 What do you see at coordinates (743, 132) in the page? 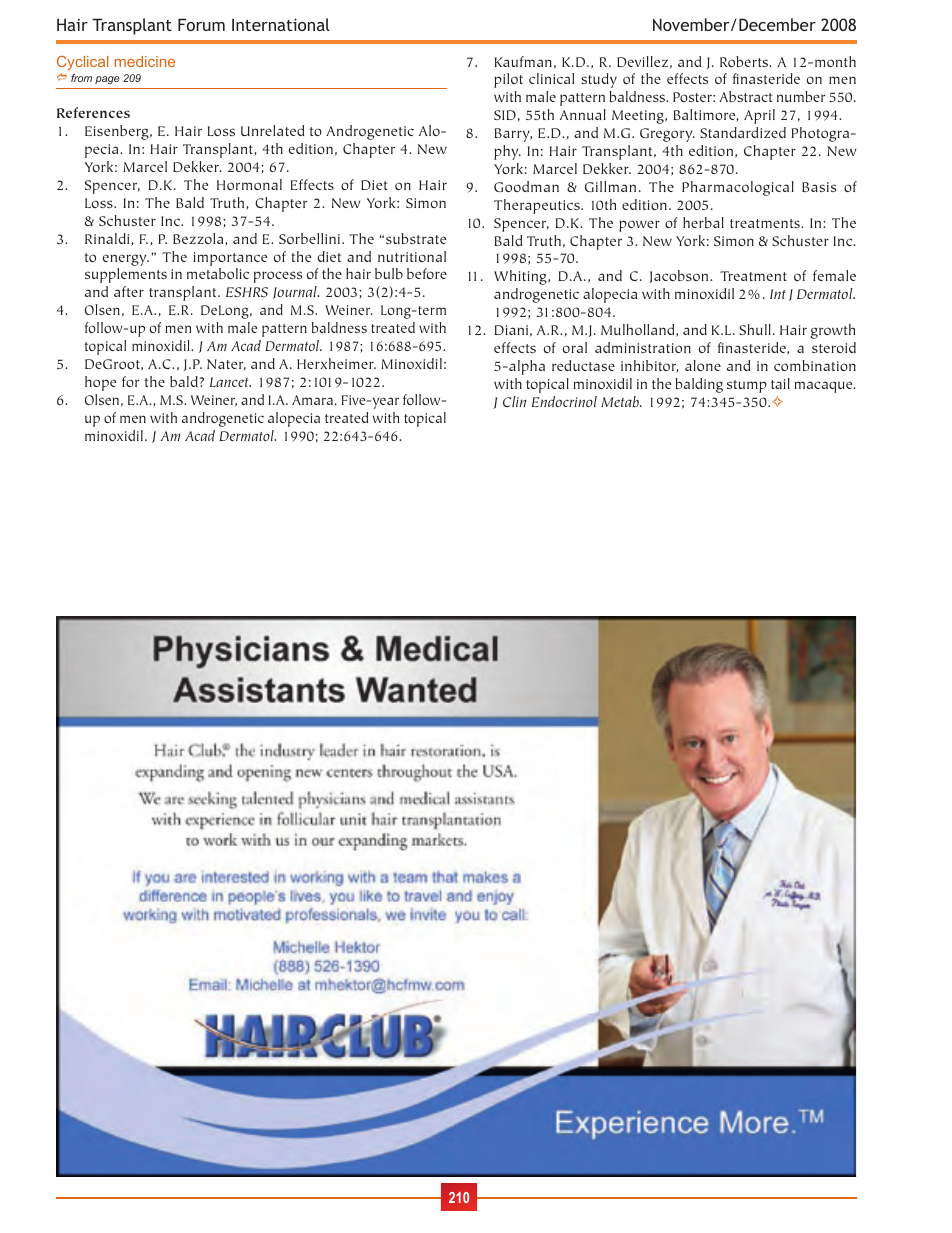
I see `Standardized` at bounding box center [743, 132].
